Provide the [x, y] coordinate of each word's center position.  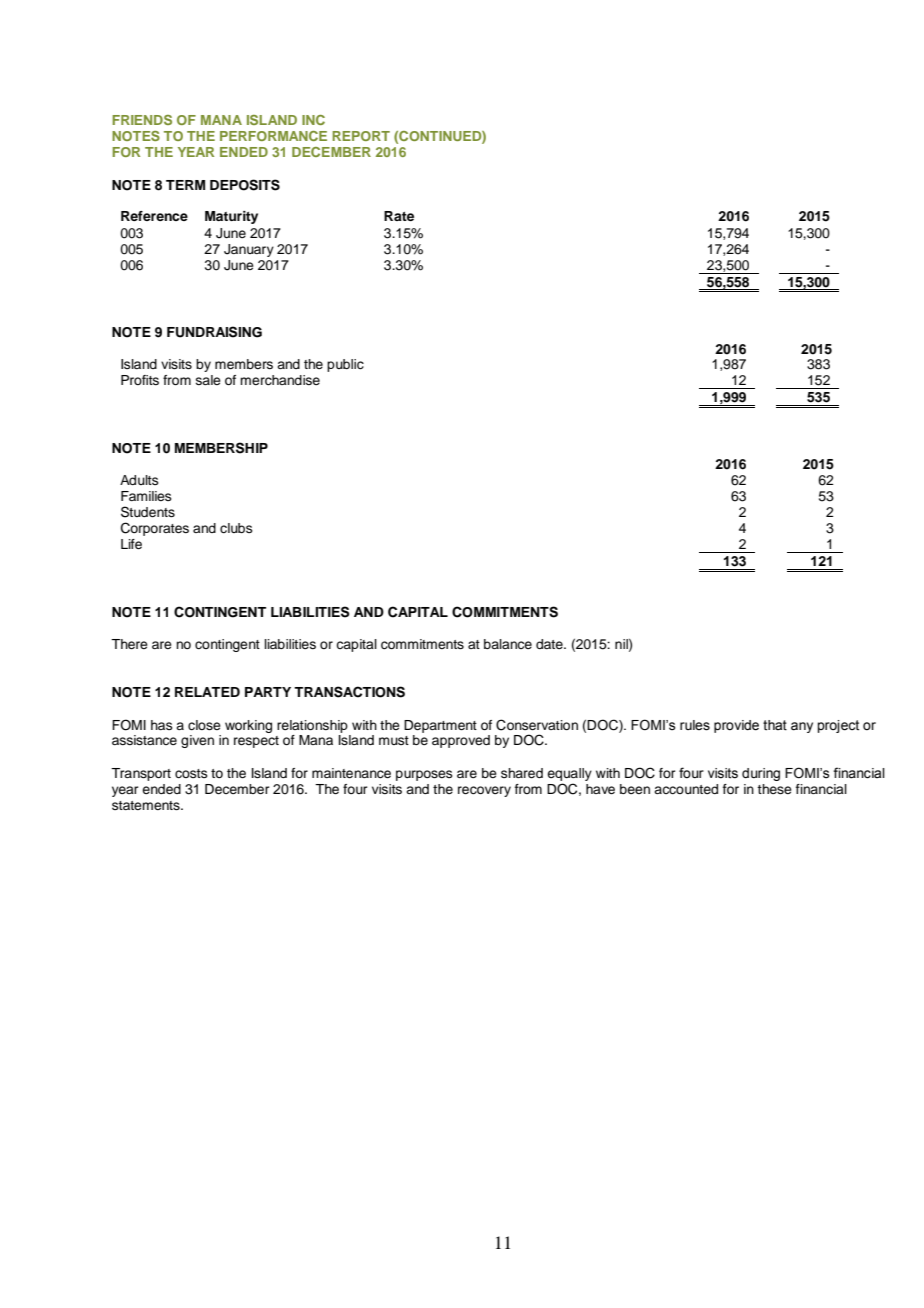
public [345, 365]
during [761, 774]
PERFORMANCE [273, 136]
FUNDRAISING [214, 332]
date [550, 644]
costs [191, 773]
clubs [236, 528]
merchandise [280, 380]
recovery [484, 791]
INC [313, 120]
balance [508, 644]
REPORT [361, 136]
